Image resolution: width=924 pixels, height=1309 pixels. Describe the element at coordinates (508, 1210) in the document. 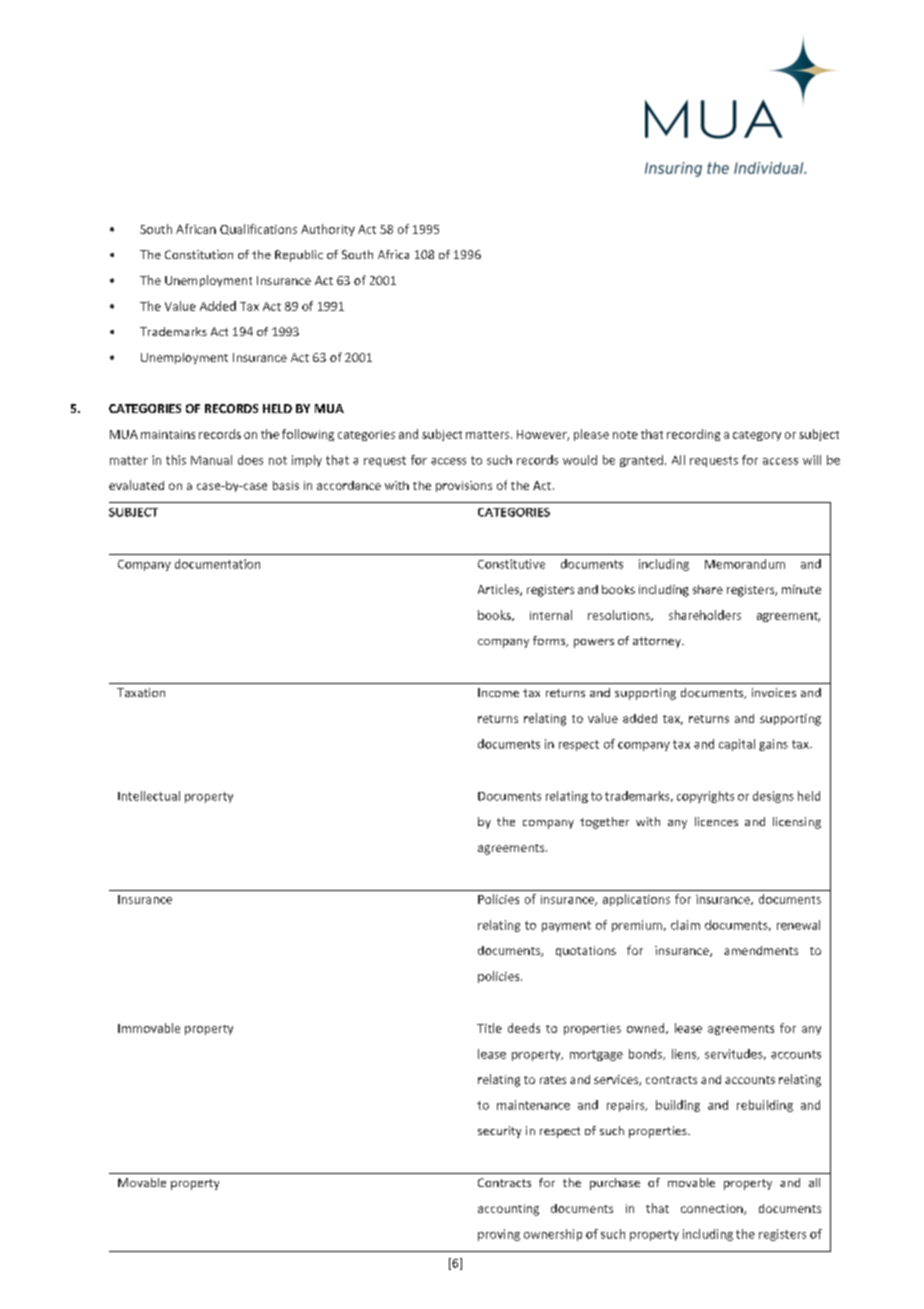

I see `accounting` at that location.
